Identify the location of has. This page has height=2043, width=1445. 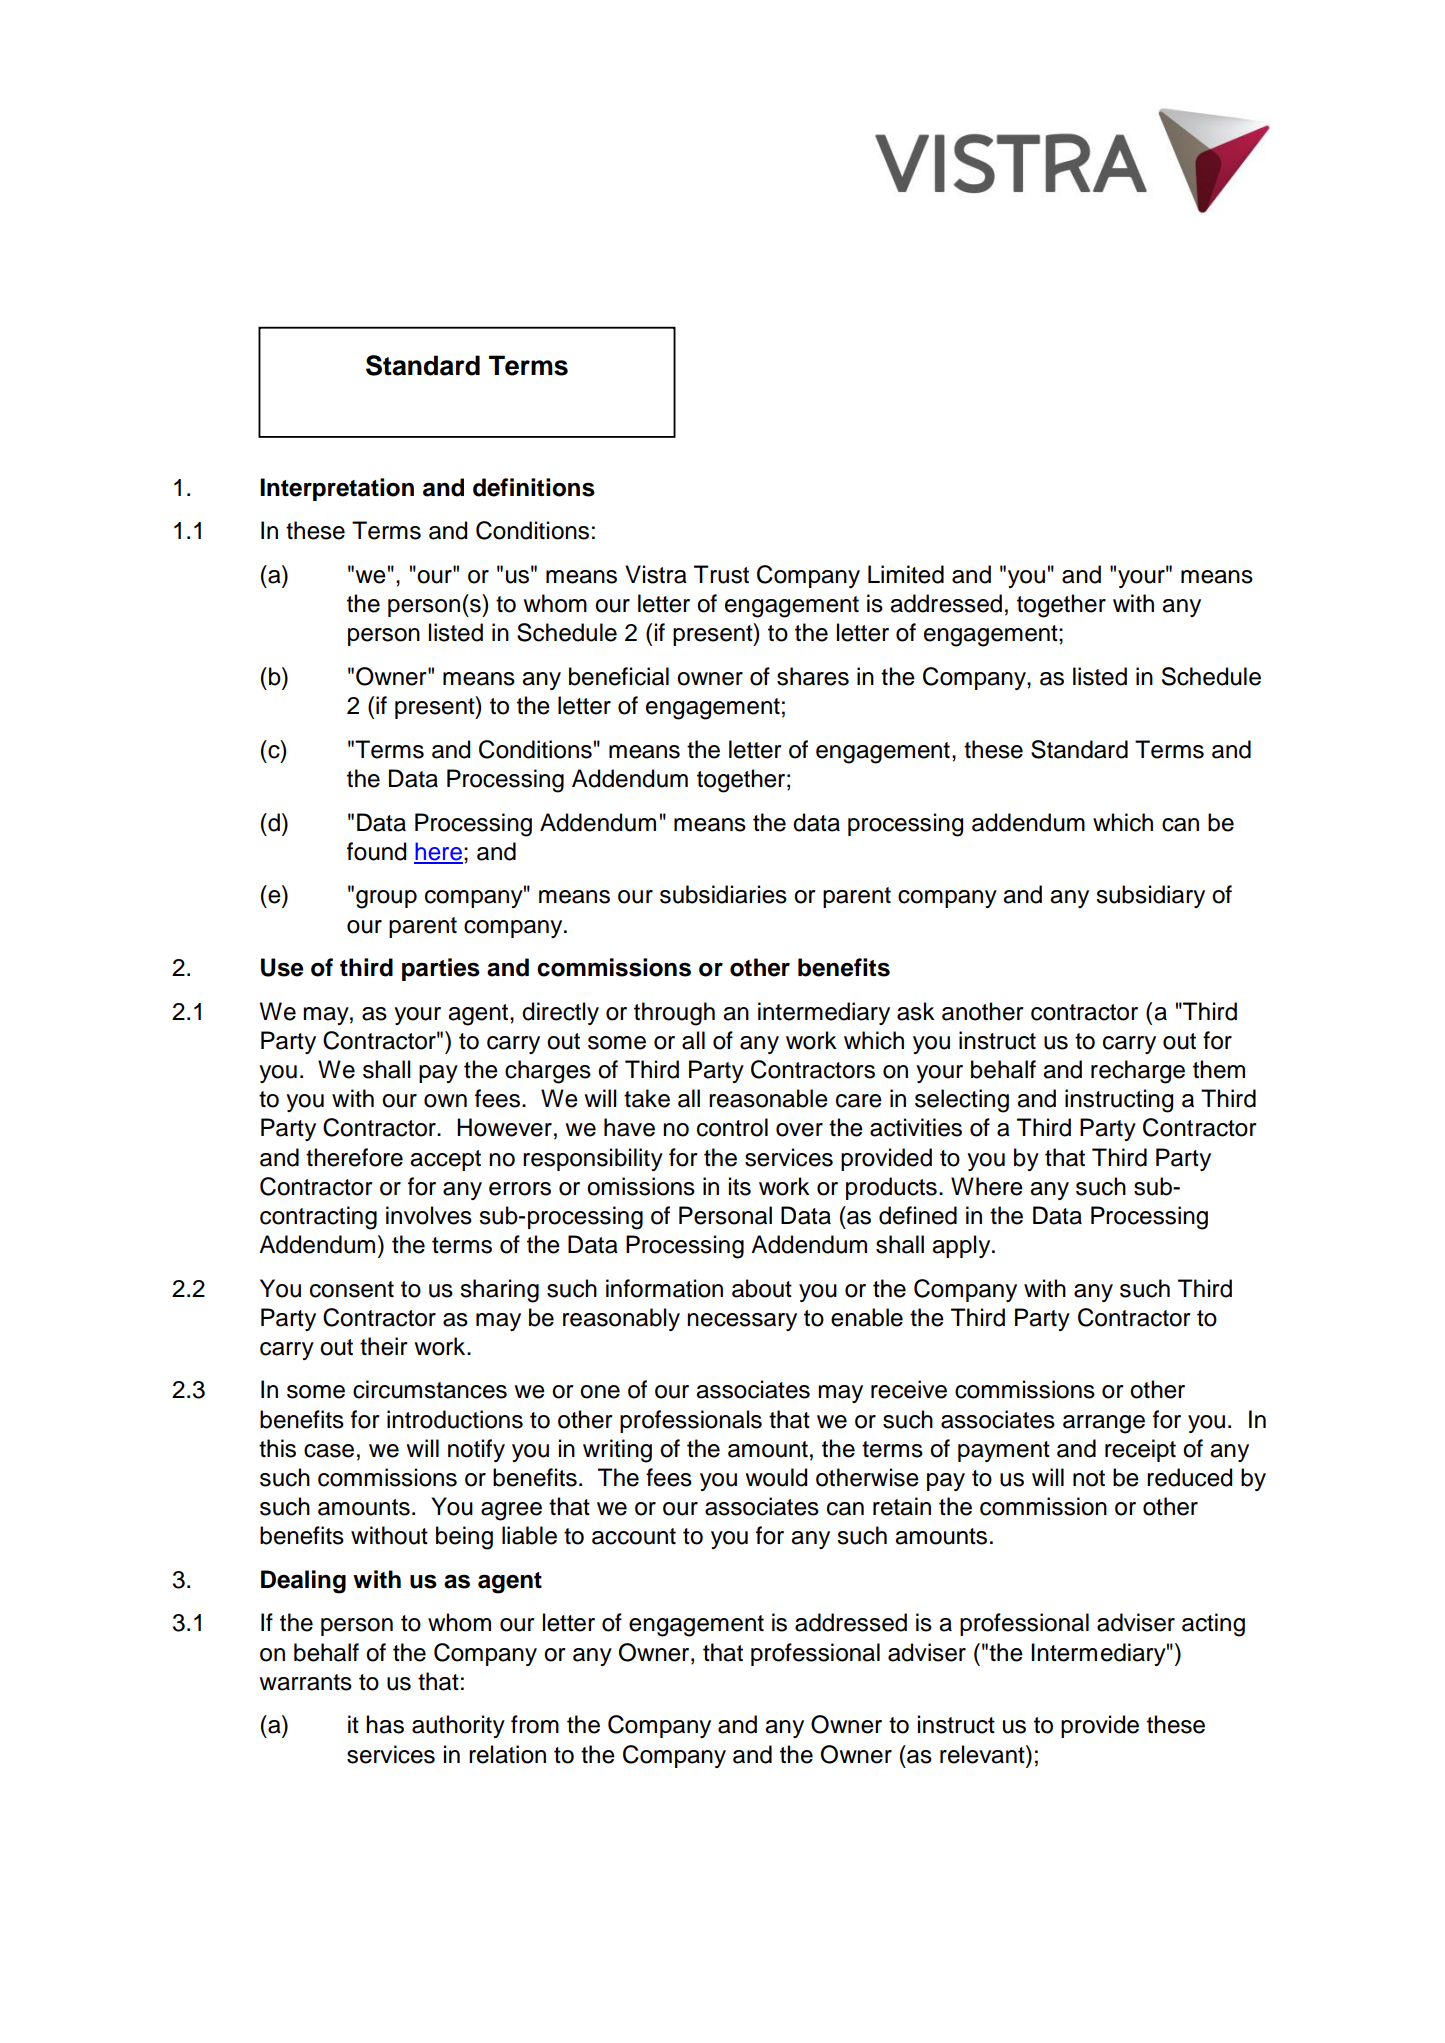
(385, 1724).
